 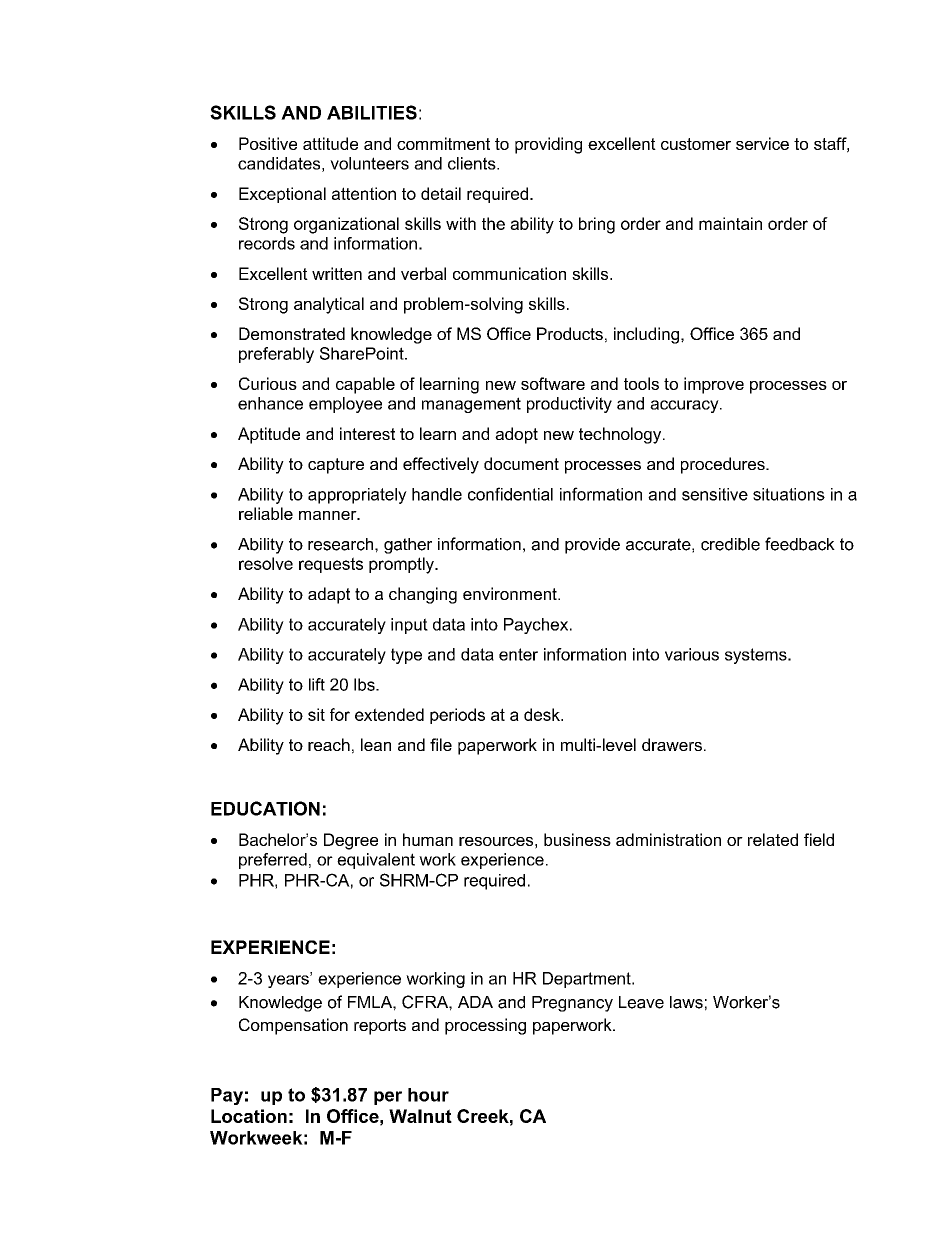 I want to click on Degree, so click(x=351, y=841).
